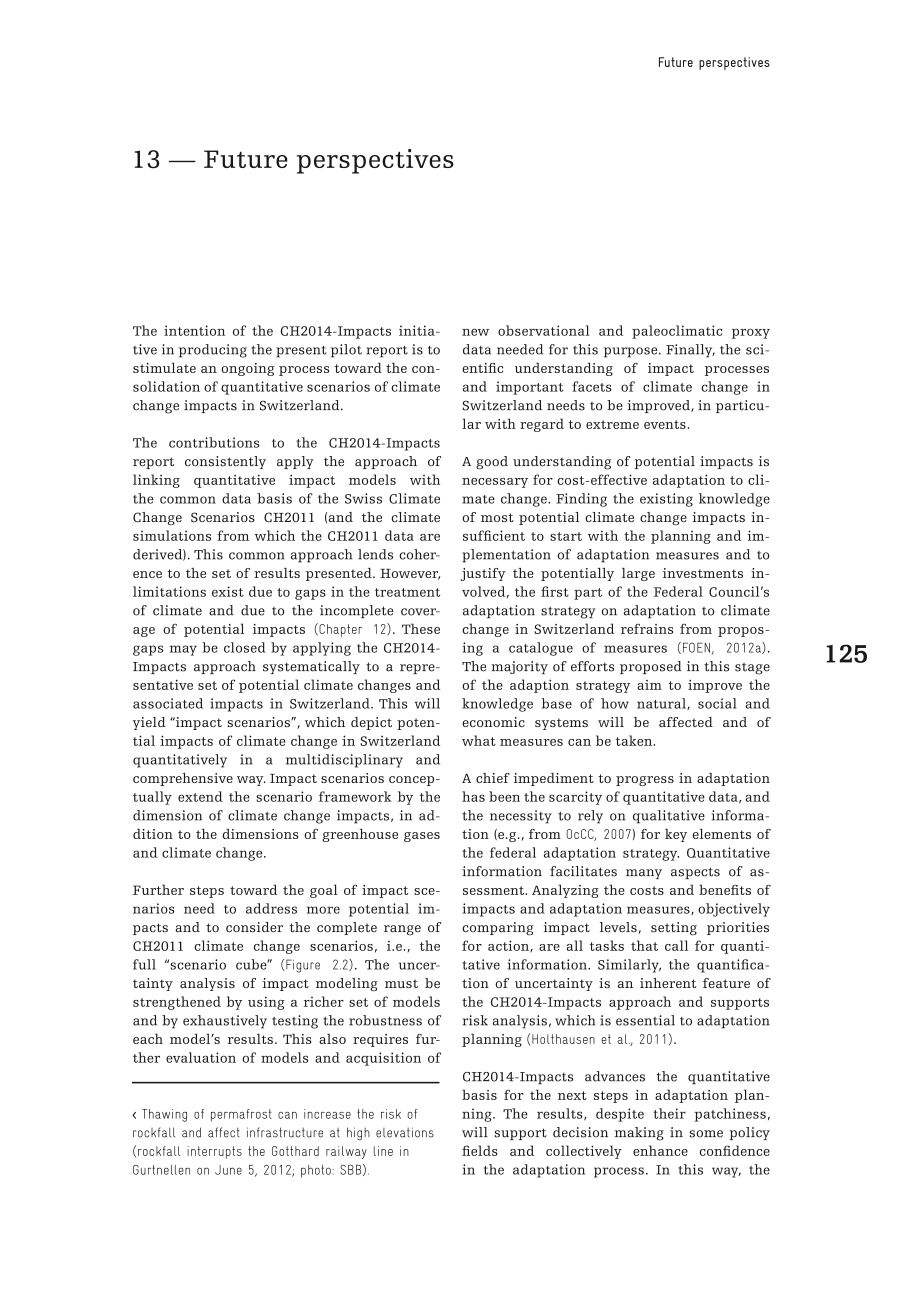  I want to click on address, so click(271, 908).
